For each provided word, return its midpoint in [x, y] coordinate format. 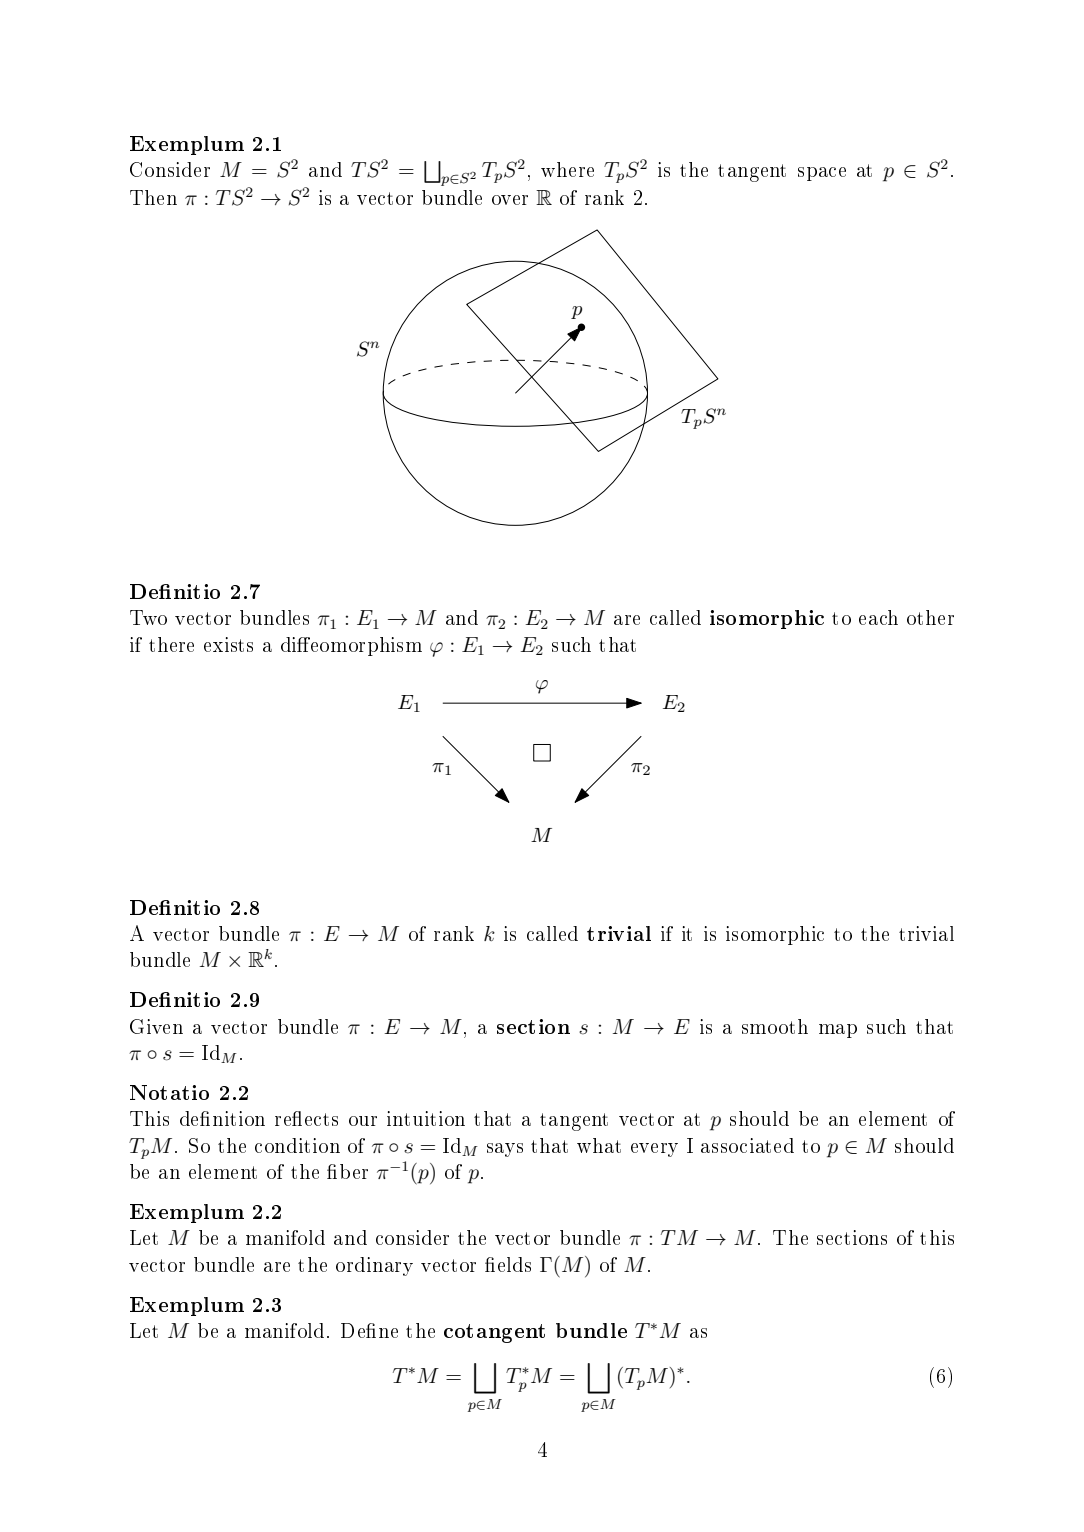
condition [297, 1145]
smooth [775, 1026]
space [822, 174]
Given [156, 1026]
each [878, 617]
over [510, 200]
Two [148, 617]
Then [153, 197]
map [838, 1031]
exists [228, 644]
